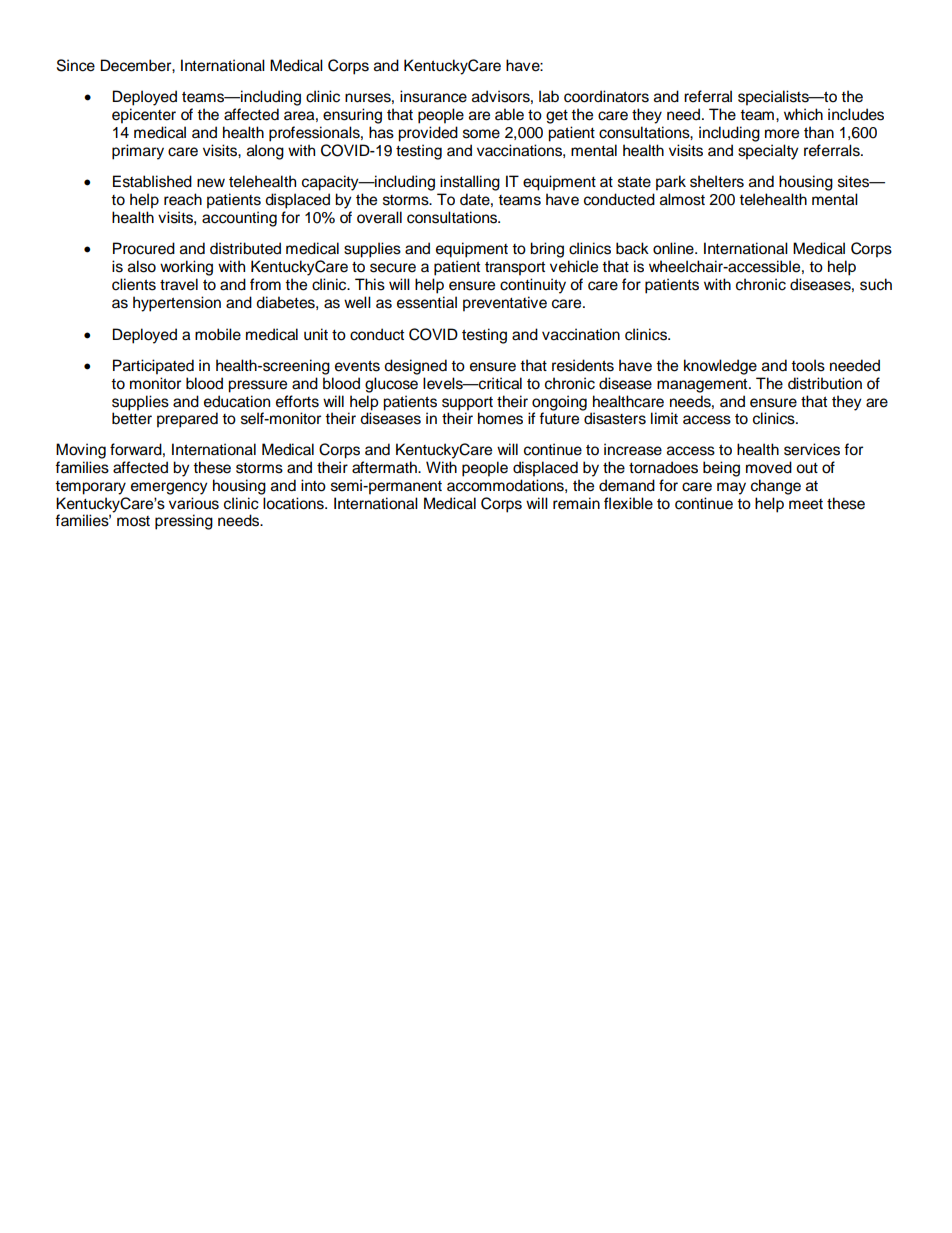 This screenshot has width=952, height=1233. What do you see at coordinates (152, 181) in the screenshot?
I see `Established` at bounding box center [152, 181].
